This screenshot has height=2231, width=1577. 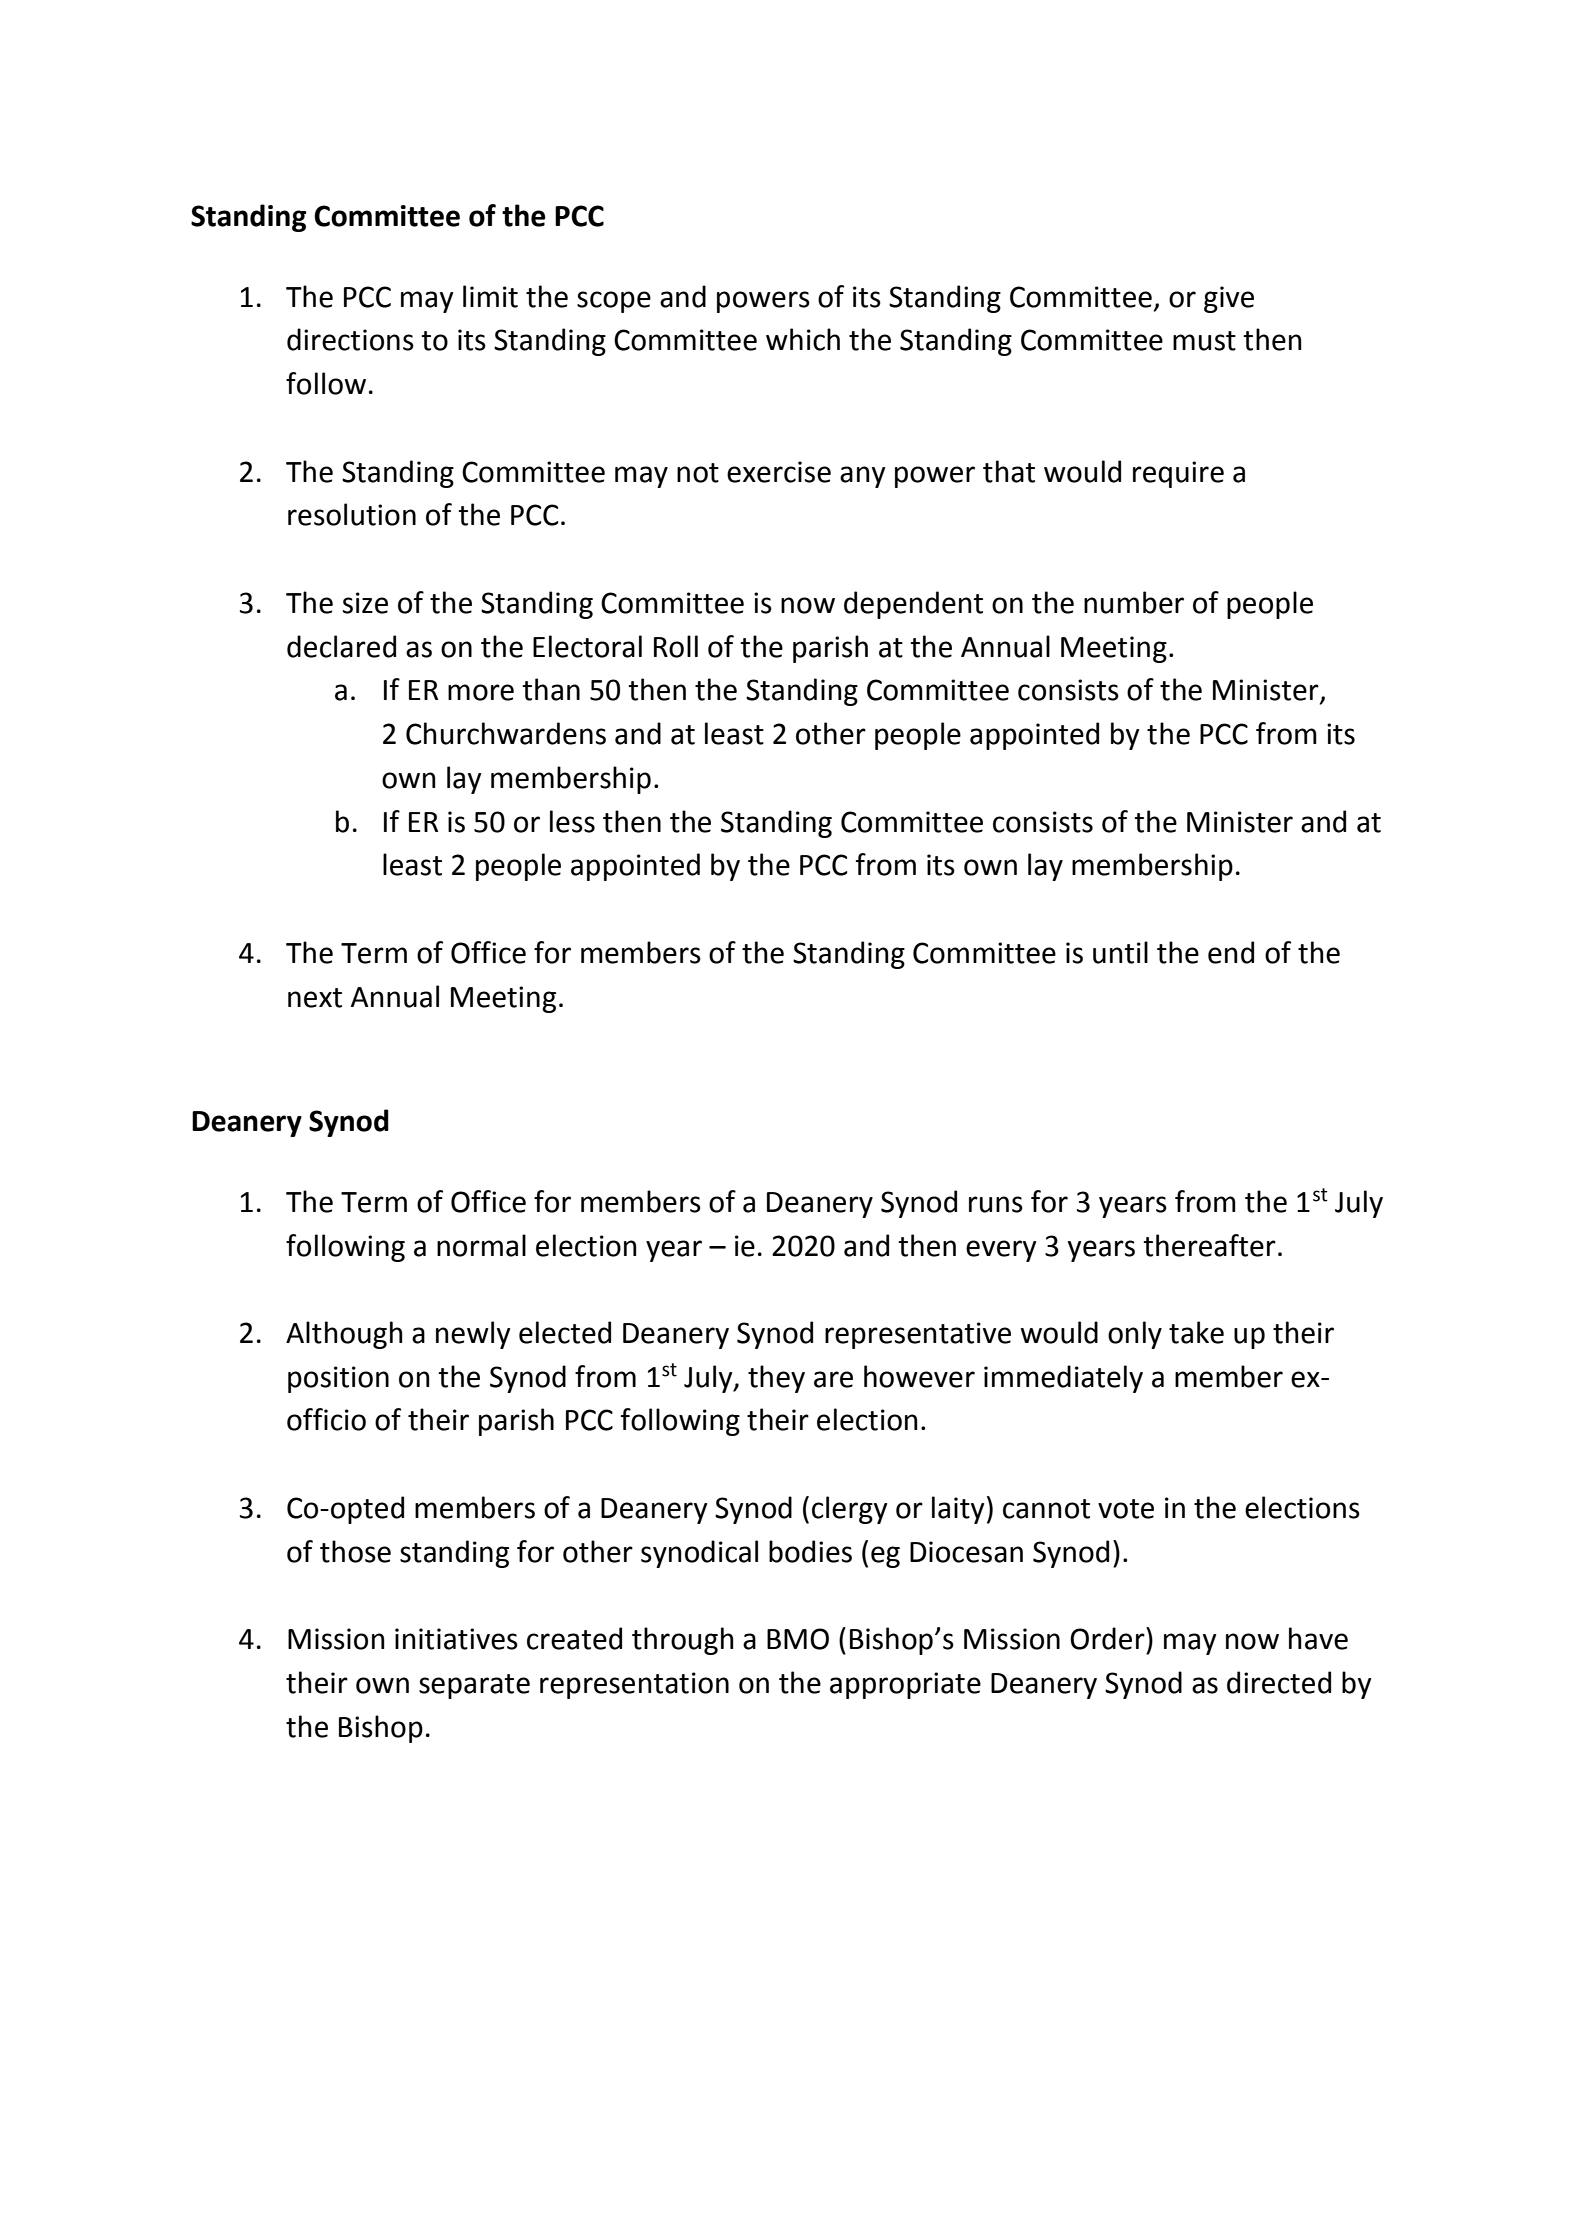 I want to click on until, so click(x=1120, y=952).
